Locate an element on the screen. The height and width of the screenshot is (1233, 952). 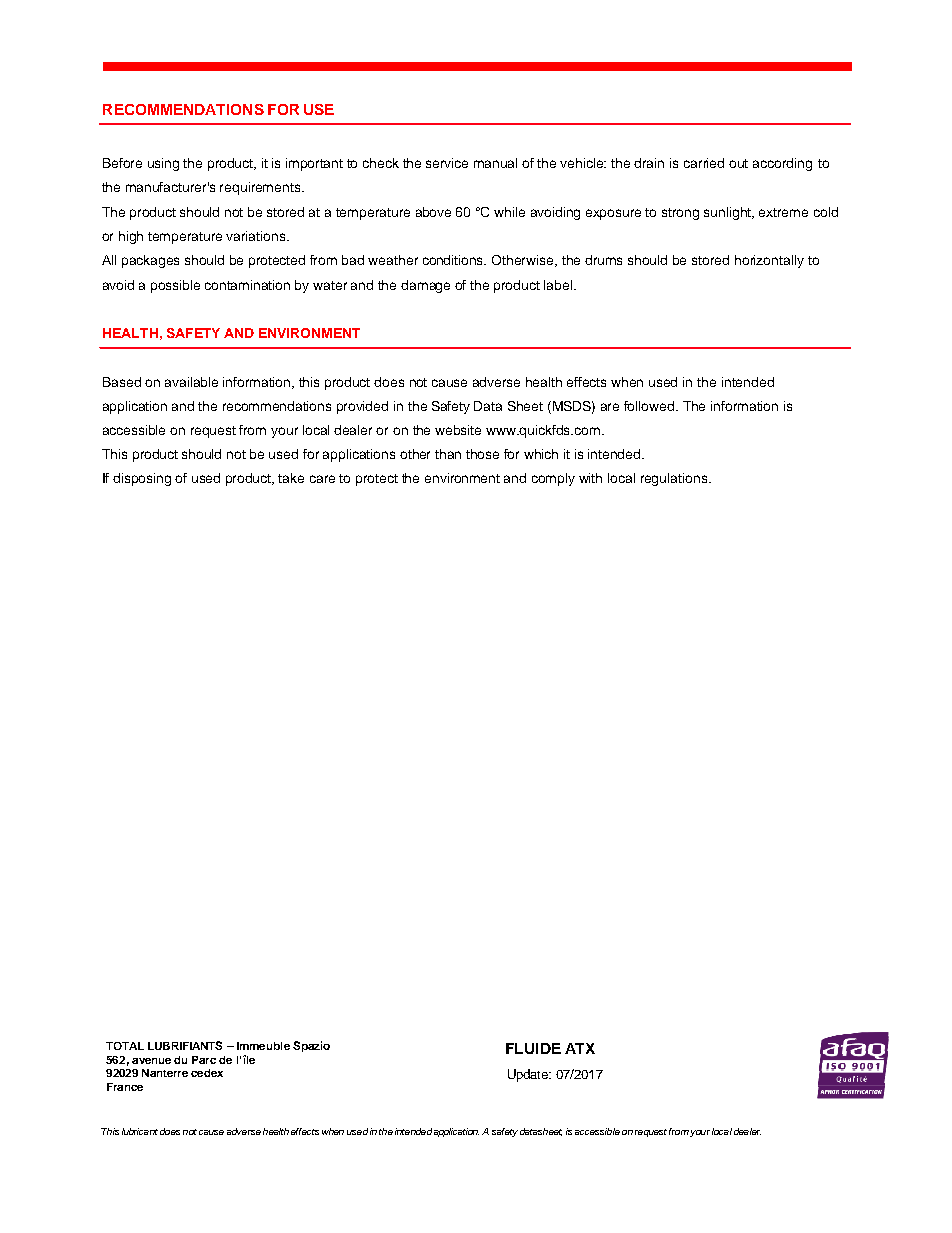
regulations is located at coordinates (675, 479).
